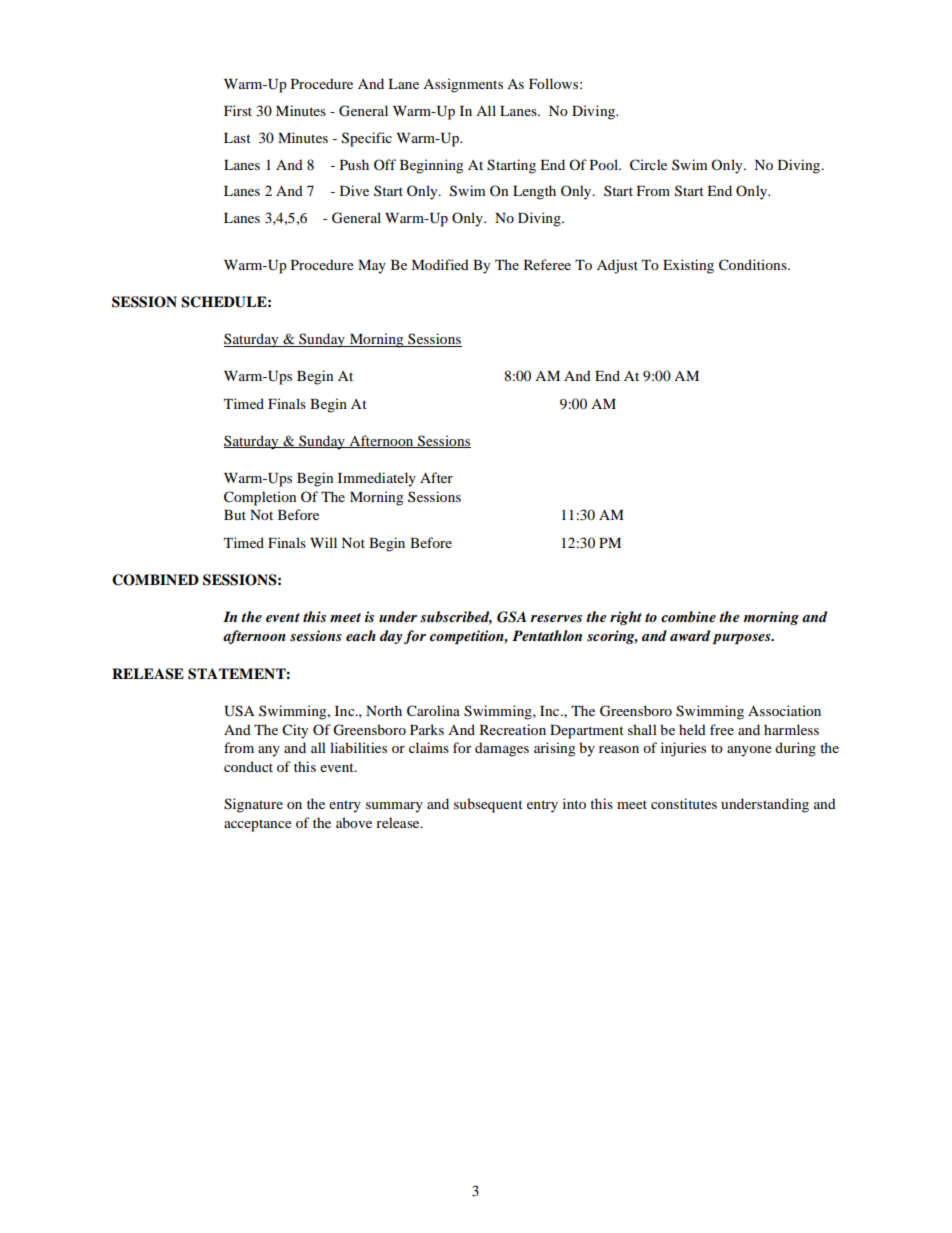 The width and height of the screenshot is (952, 1233). Describe the element at coordinates (377, 479) in the screenshot. I see `Immediately` at that location.
